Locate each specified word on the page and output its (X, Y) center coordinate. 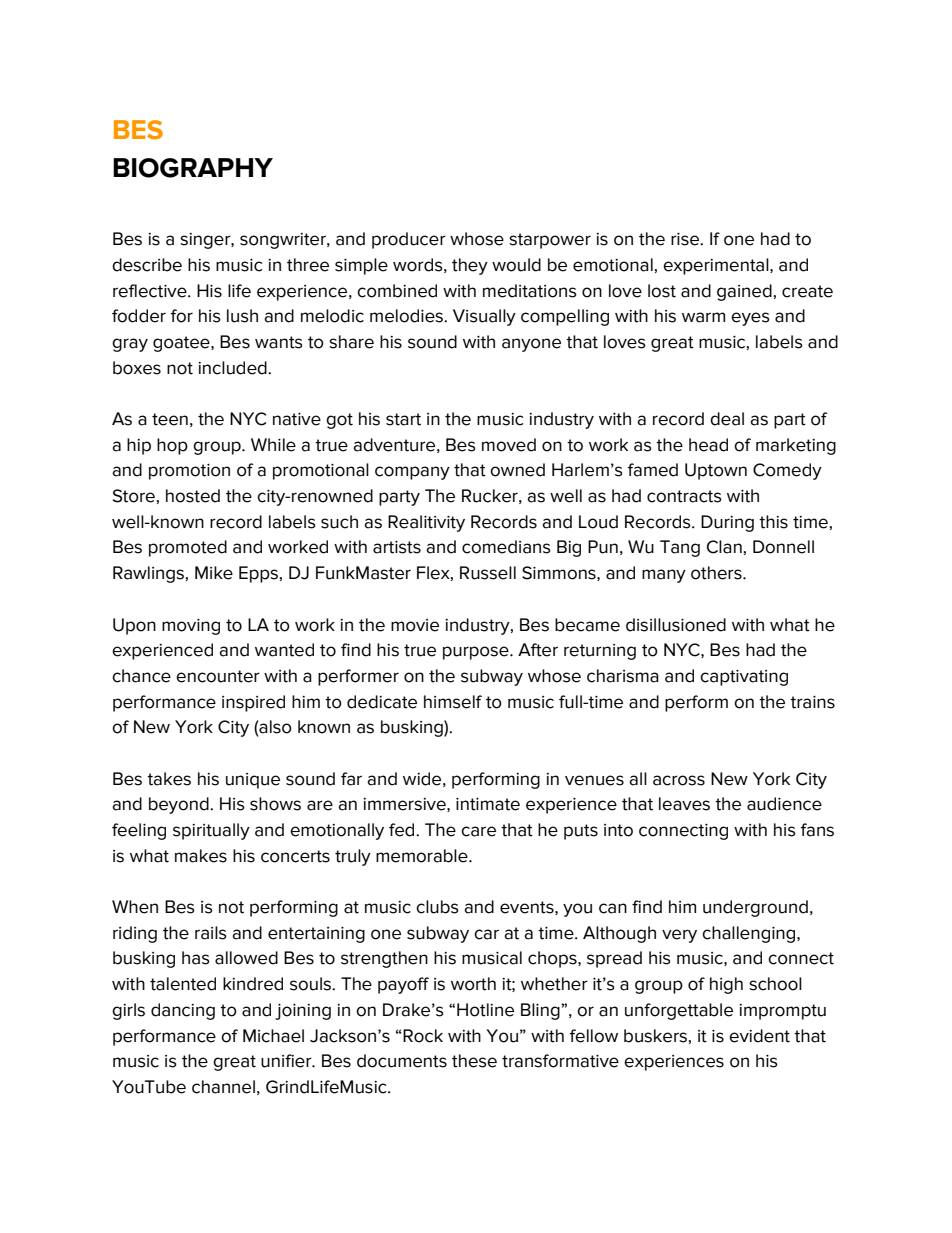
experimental (717, 266)
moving (191, 627)
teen (170, 419)
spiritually (211, 831)
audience (784, 804)
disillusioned (676, 625)
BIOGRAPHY (193, 168)
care (478, 831)
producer (409, 240)
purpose (477, 653)
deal (727, 419)
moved (509, 445)
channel (223, 1087)
